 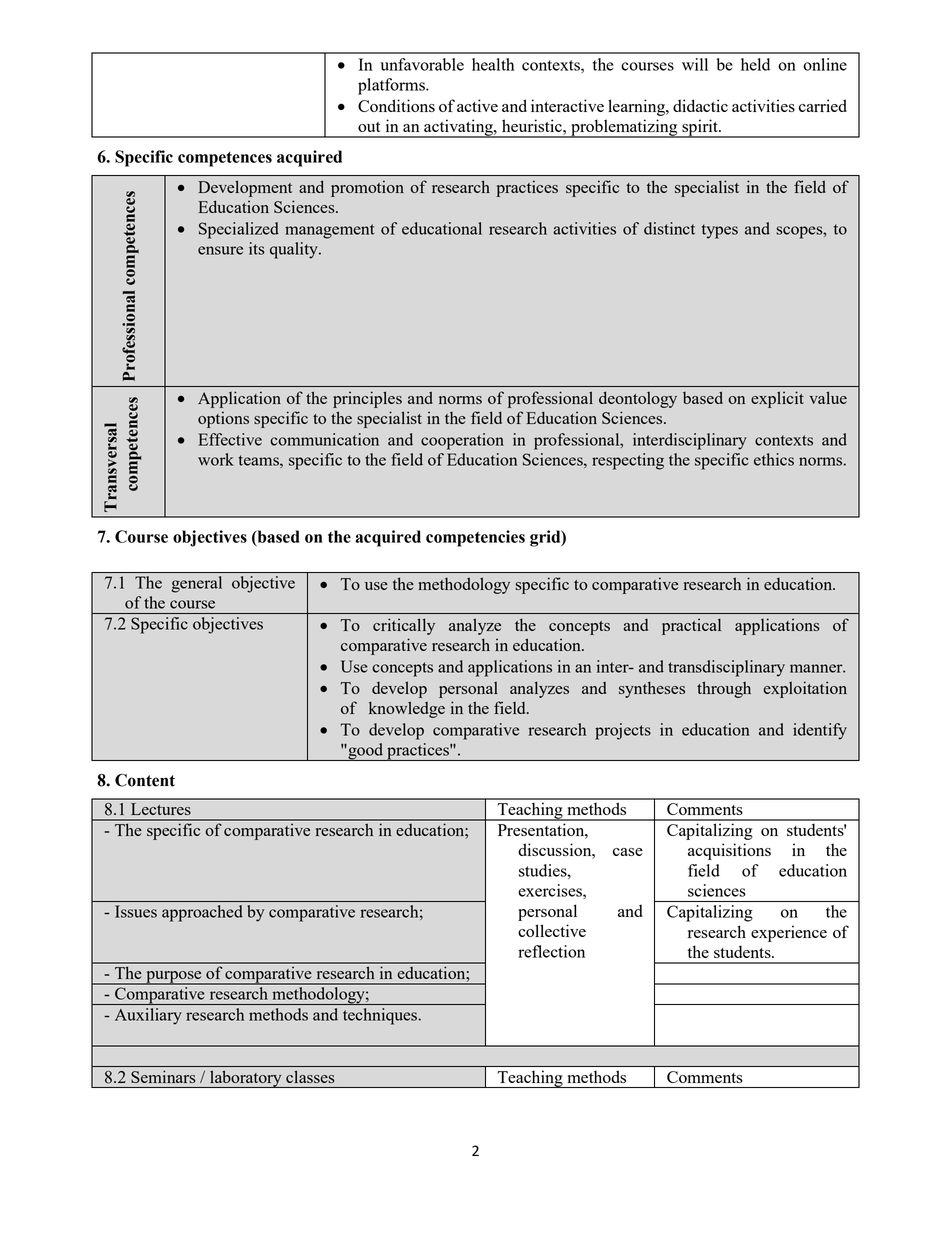 What do you see at coordinates (755, 64) in the image?
I see `held` at bounding box center [755, 64].
